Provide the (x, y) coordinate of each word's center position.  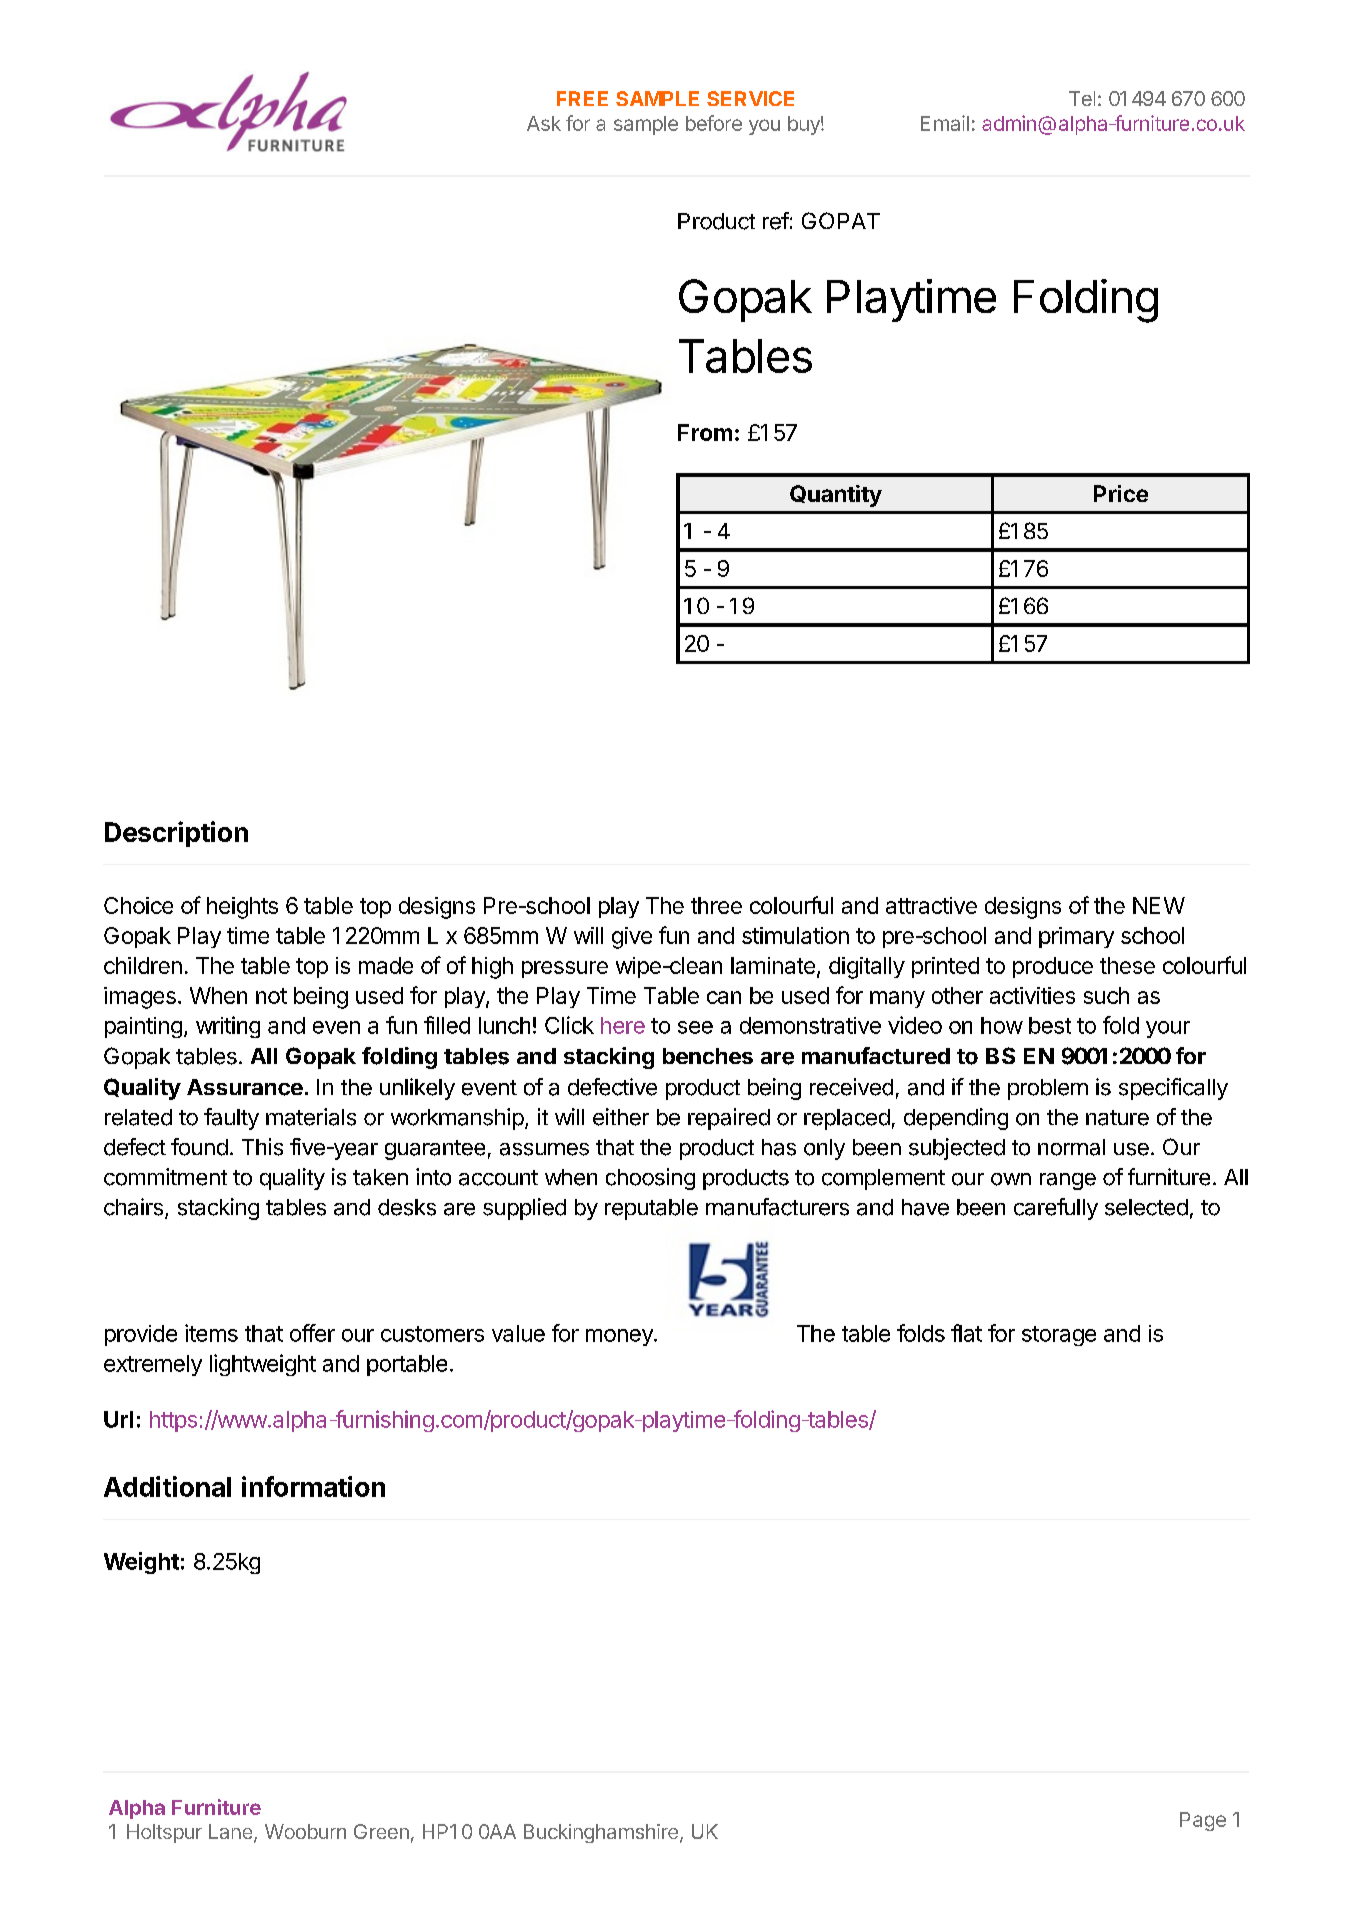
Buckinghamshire (601, 1833)
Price (1121, 493)
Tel (1082, 98)
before (714, 123)
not (271, 996)
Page (1203, 1821)
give (632, 938)
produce (1053, 967)
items (211, 1333)
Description (176, 834)
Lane (230, 1831)
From (705, 432)
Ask (544, 123)
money (620, 1337)
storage (1059, 1336)
